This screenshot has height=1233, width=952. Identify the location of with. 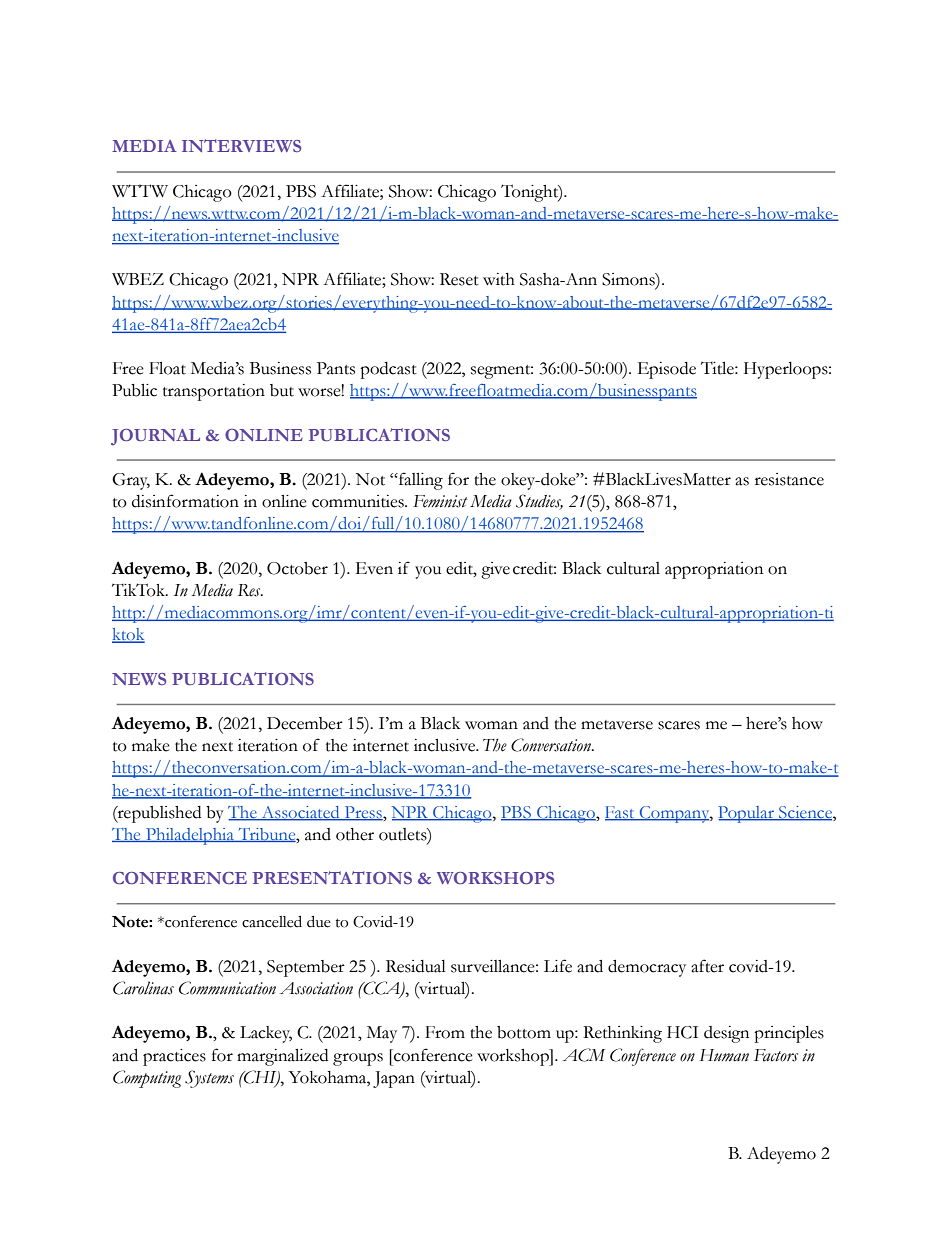
(499, 279).
